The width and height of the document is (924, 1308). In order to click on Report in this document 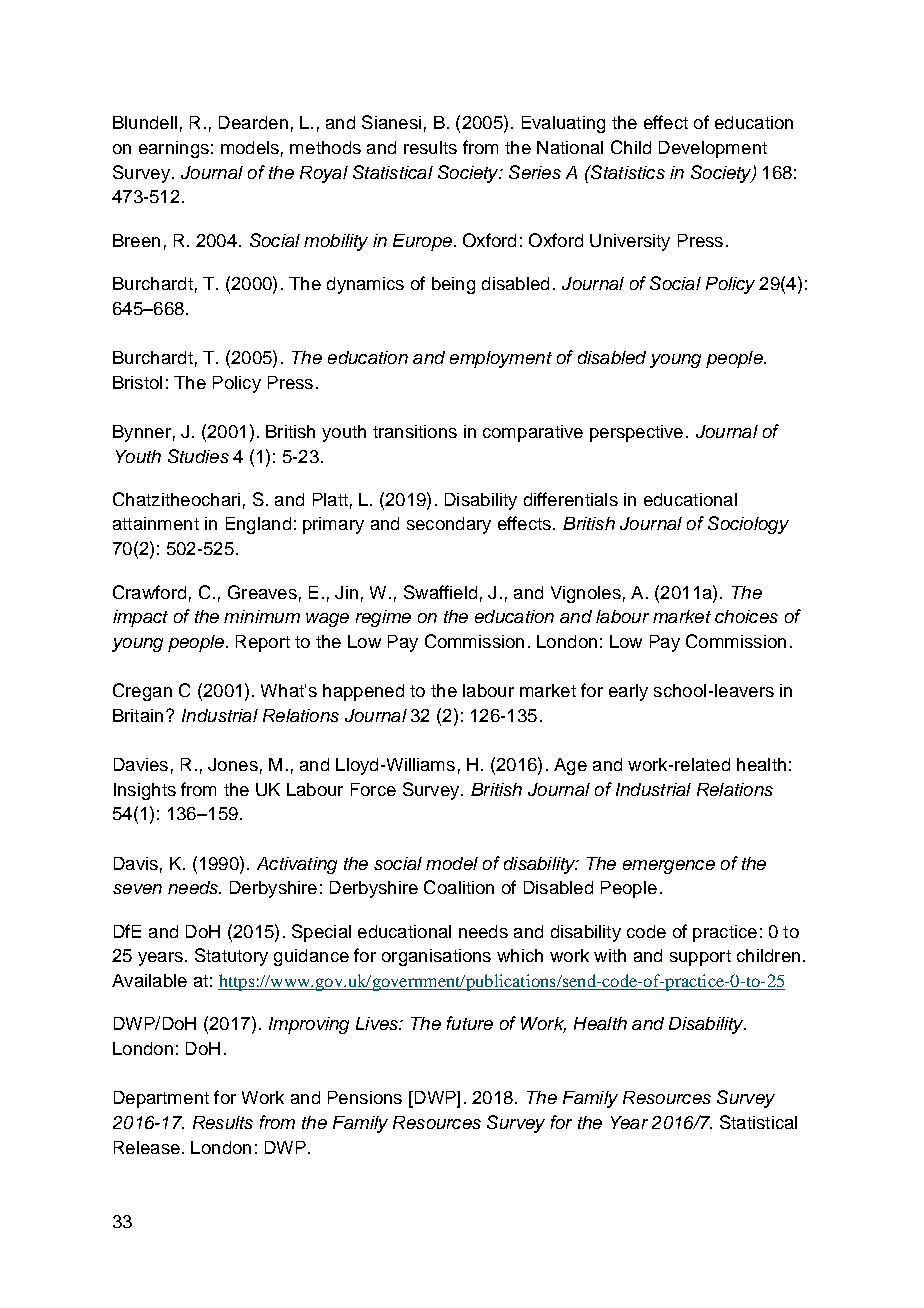, I will do `click(263, 643)`.
